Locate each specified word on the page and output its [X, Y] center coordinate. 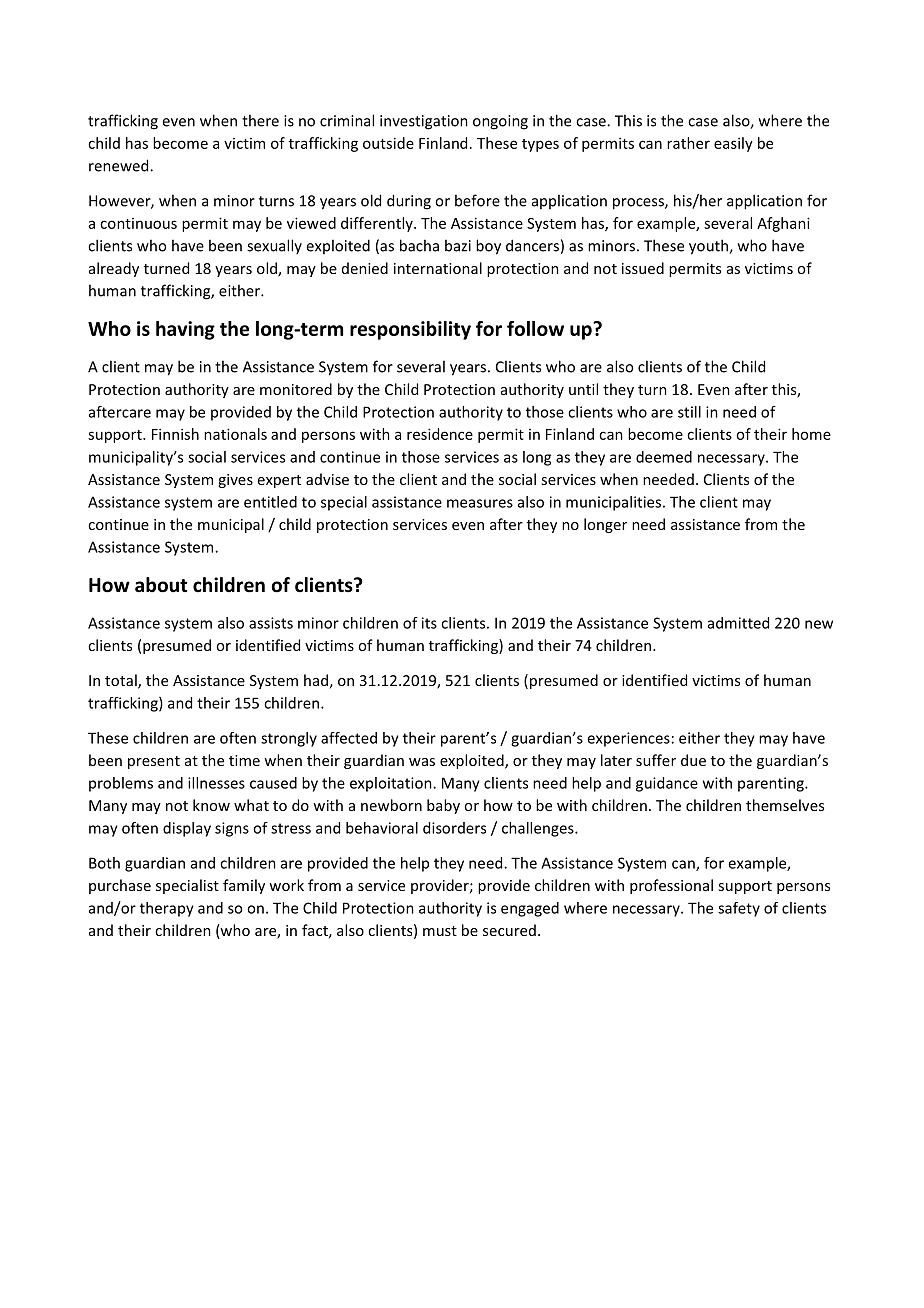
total [122, 681]
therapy [167, 909]
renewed [120, 165]
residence [440, 434]
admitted [738, 623]
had [316, 680]
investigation [424, 122]
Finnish [175, 434]
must [440, 931]
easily [733, 144]
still [689, 412]
